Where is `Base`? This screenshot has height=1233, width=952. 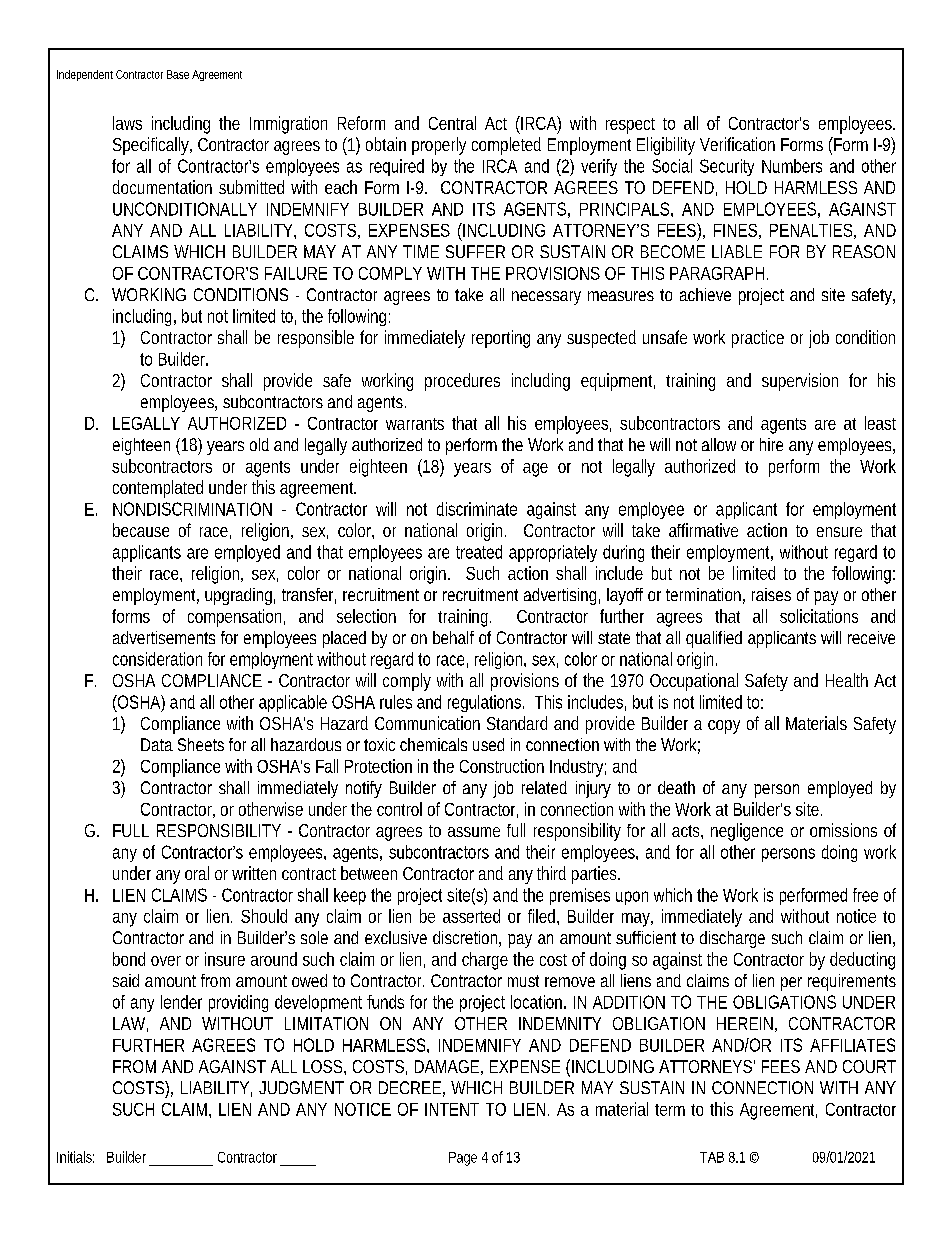
Base is located at coordinates (178, 74).
